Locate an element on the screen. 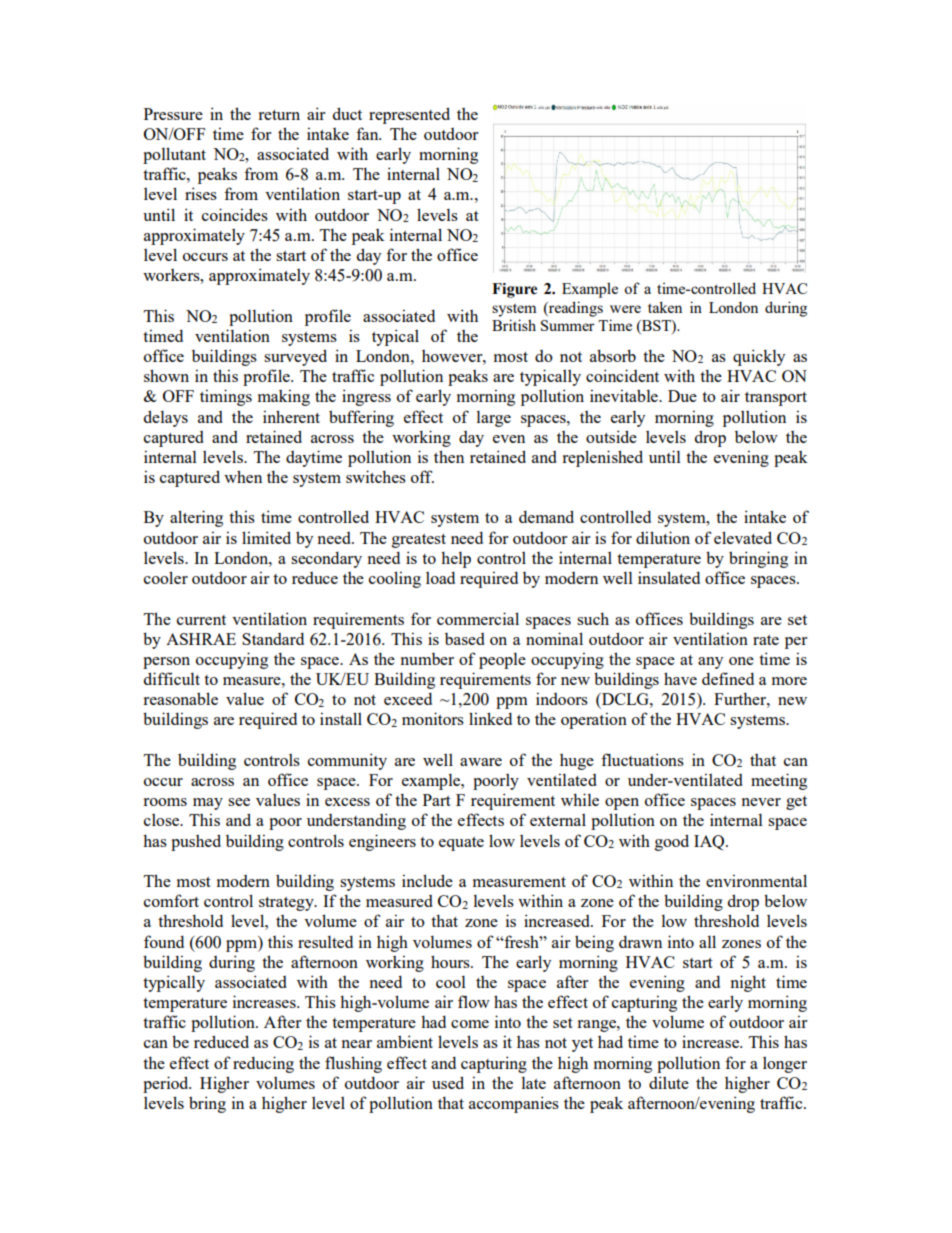 Image resolution: width=952 pixels, height=1233 pixels. linked is located at coordinates (490, 718).
